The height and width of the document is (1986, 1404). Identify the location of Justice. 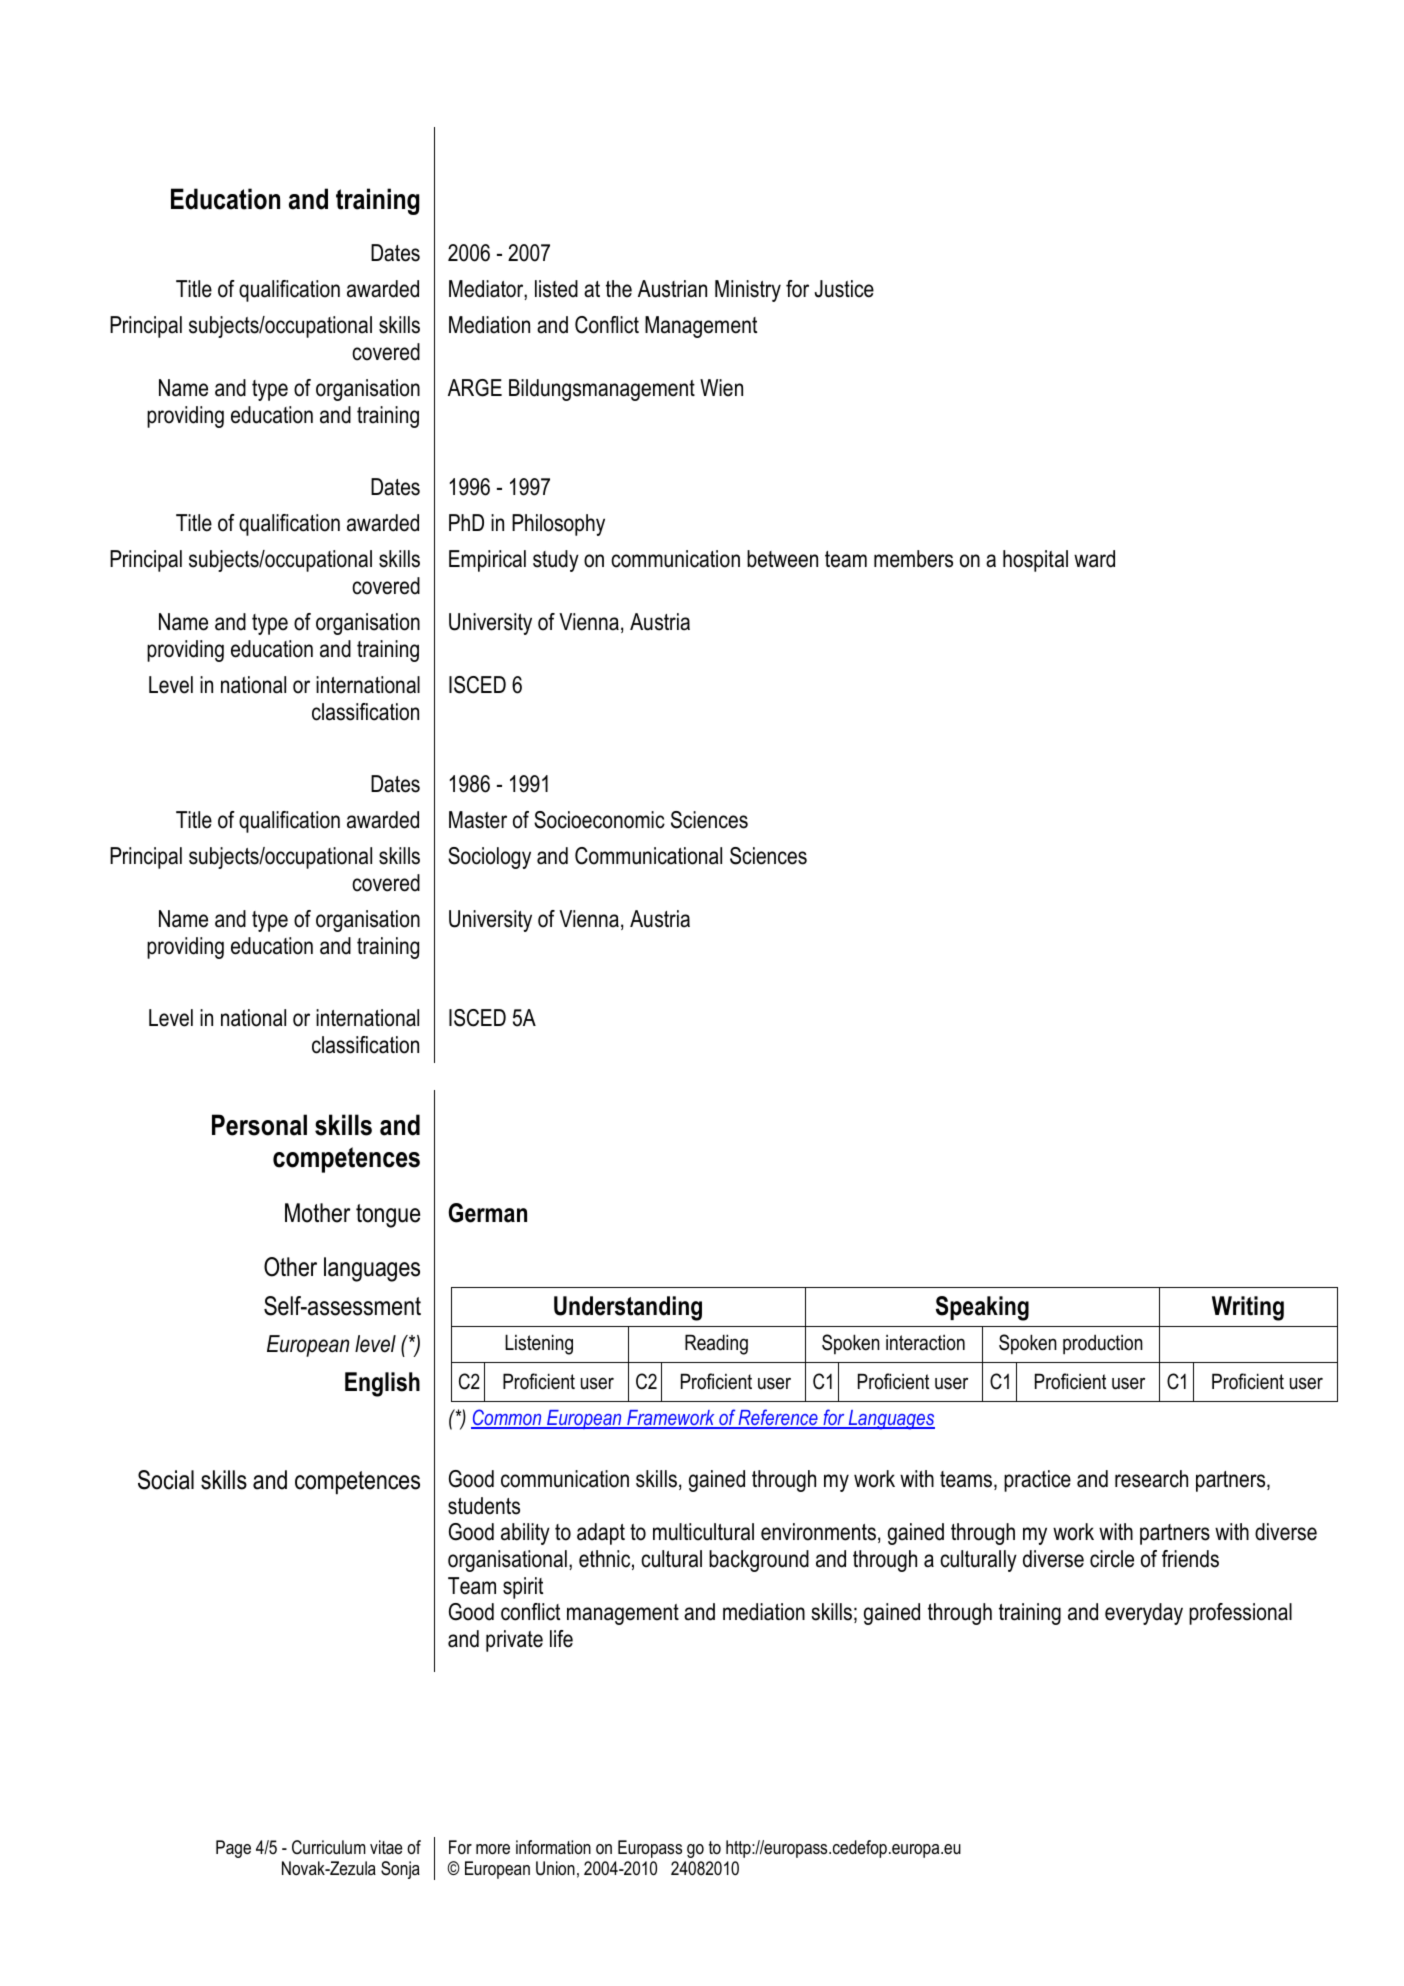
(844, 289).
